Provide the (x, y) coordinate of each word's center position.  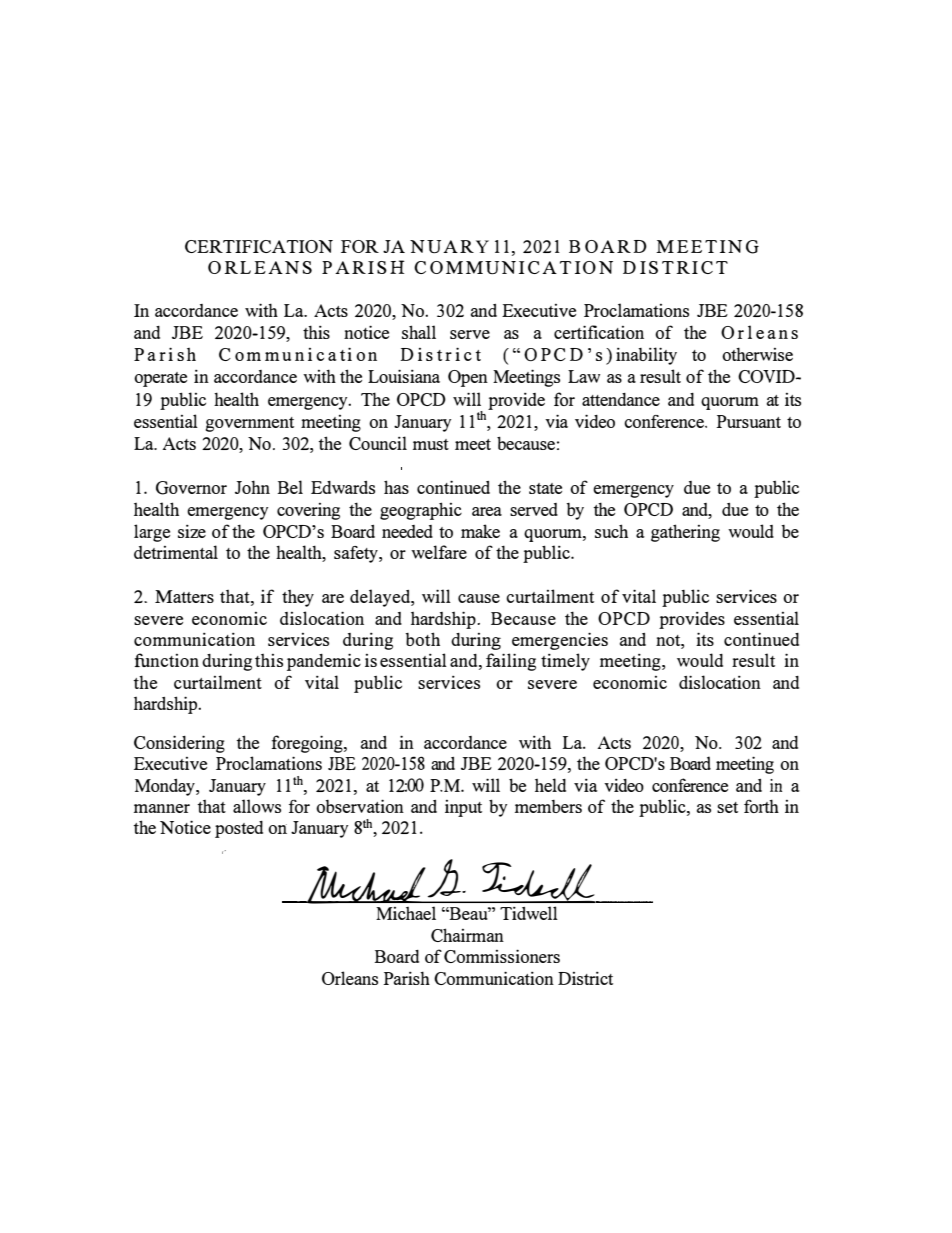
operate (160, 379)
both (422, 639)
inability (646, 356)
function (167, 660)
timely (565, 662)
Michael (406, 913)
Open (468, 378)
